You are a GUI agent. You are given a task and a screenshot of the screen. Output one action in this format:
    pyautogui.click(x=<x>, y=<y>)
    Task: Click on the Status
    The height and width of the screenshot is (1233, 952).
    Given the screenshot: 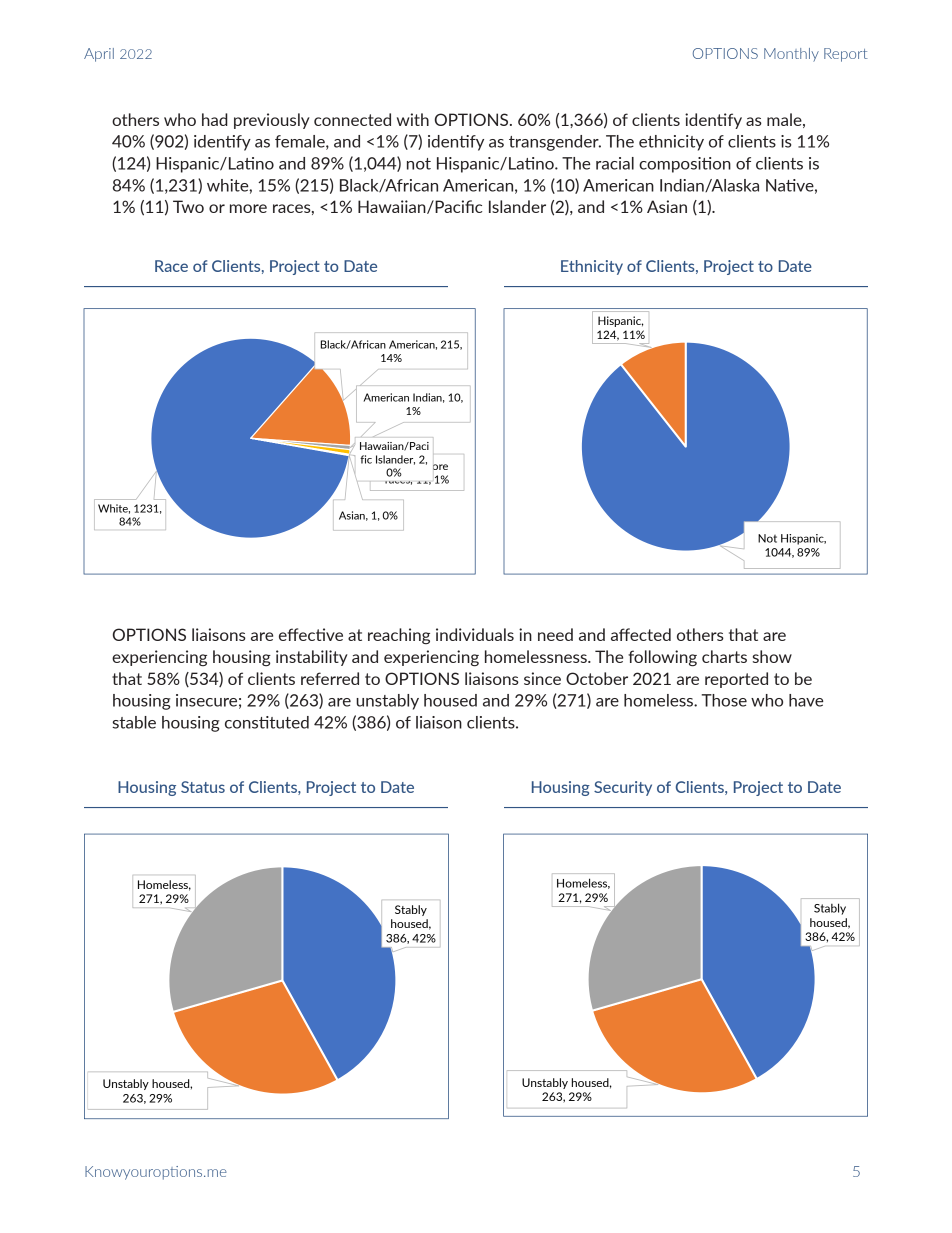 What is the action you would take?
    pyautogui.click(x=203, y=787)
